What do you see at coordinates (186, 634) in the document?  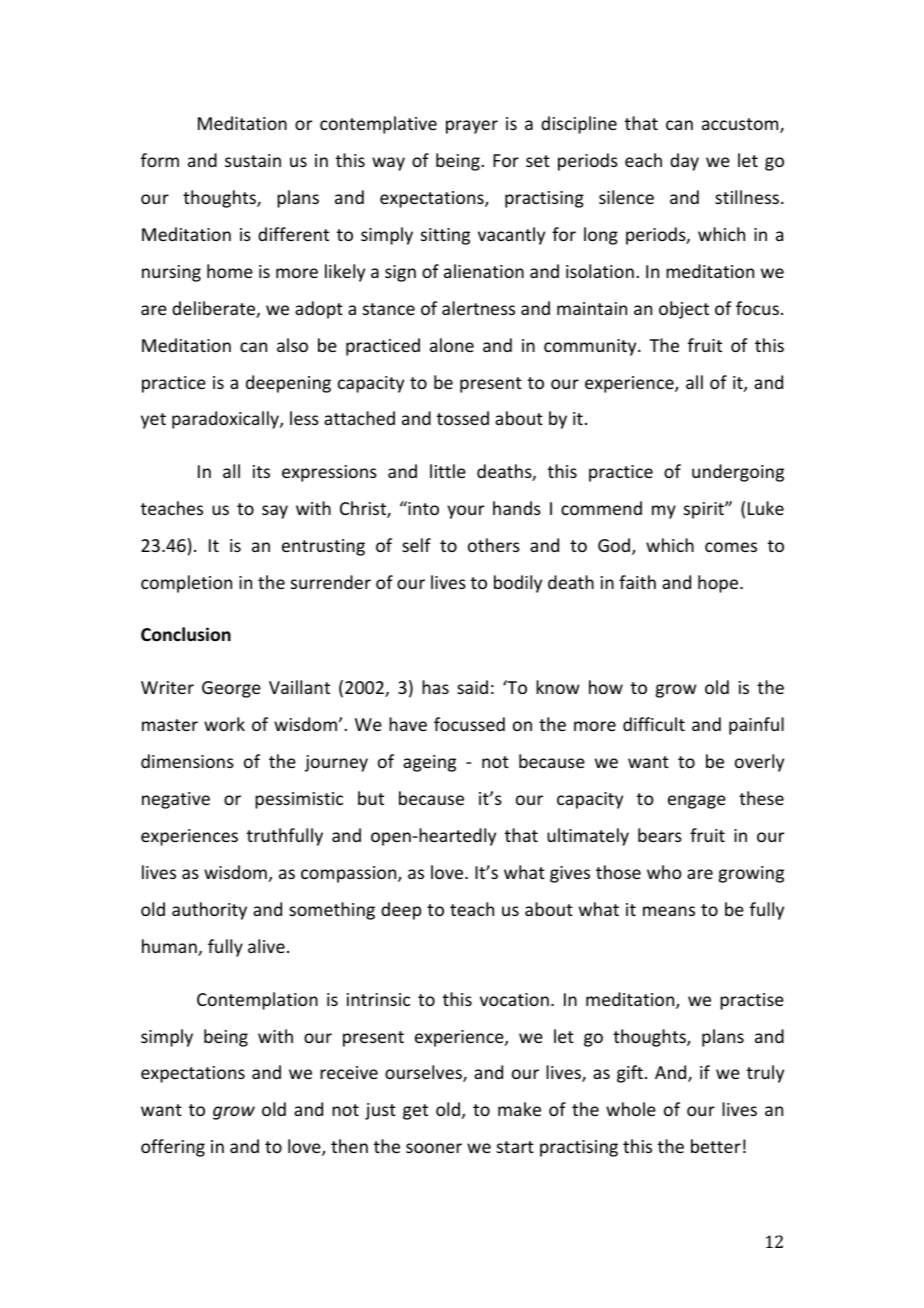 I see `Conclusion` at bounding box center [186, 634].
